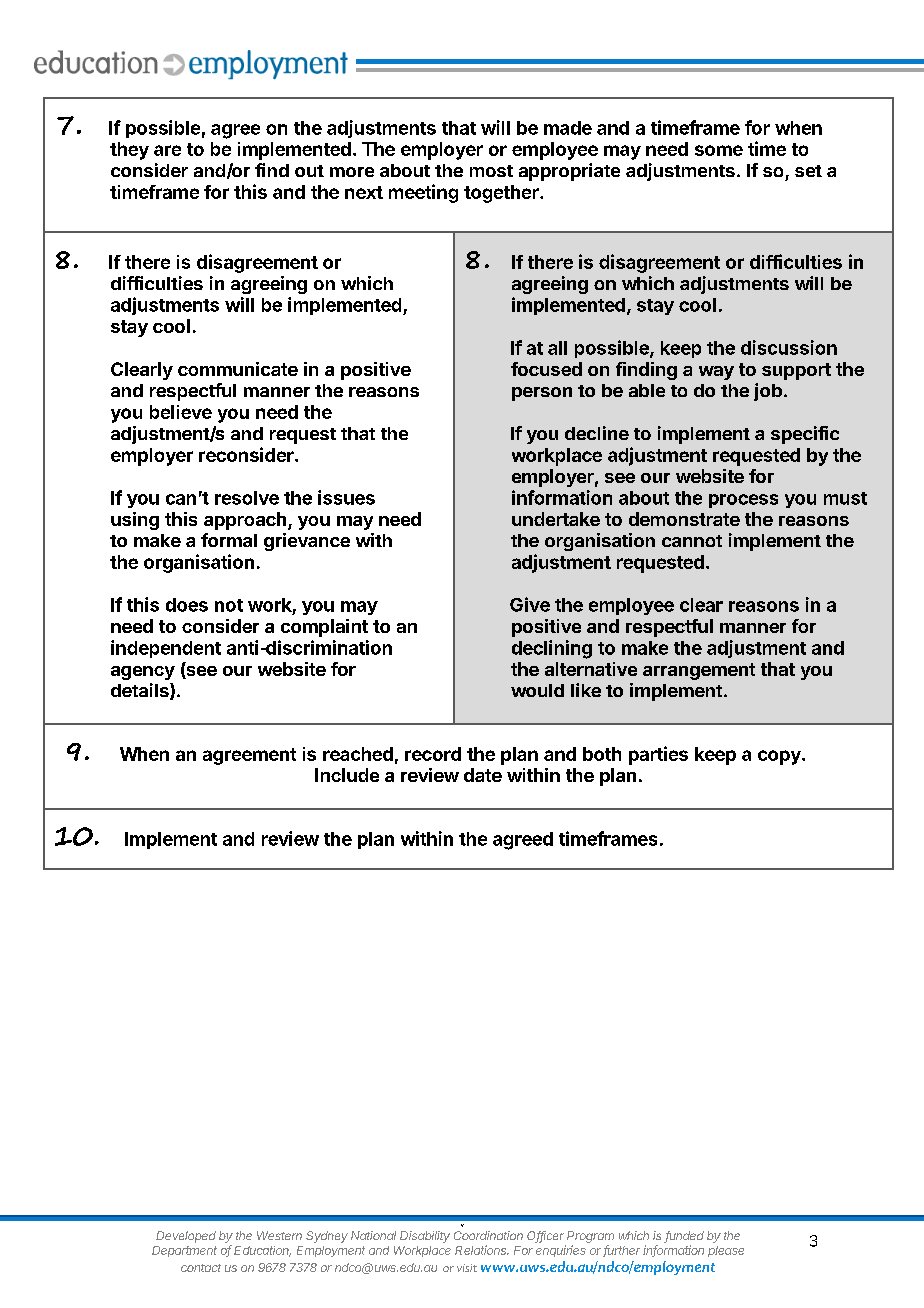 This screenshot has height=1308, width=924. What do you see at coordinates (719, 150) in the screenshot?
I see `some` at bounding box center [719, 150].
